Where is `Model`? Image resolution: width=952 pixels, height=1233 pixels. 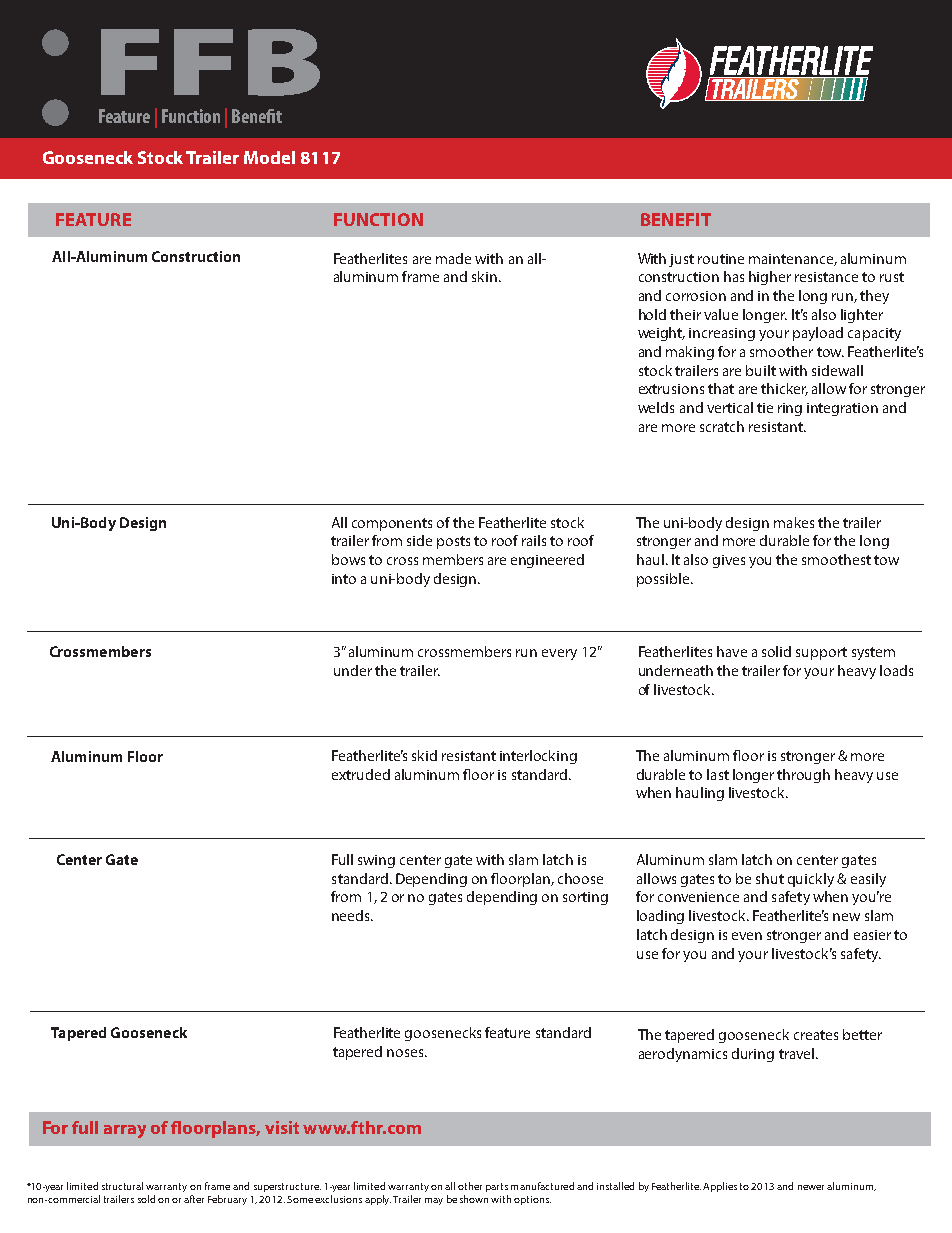 Model is located at coordinates (269, 157).
